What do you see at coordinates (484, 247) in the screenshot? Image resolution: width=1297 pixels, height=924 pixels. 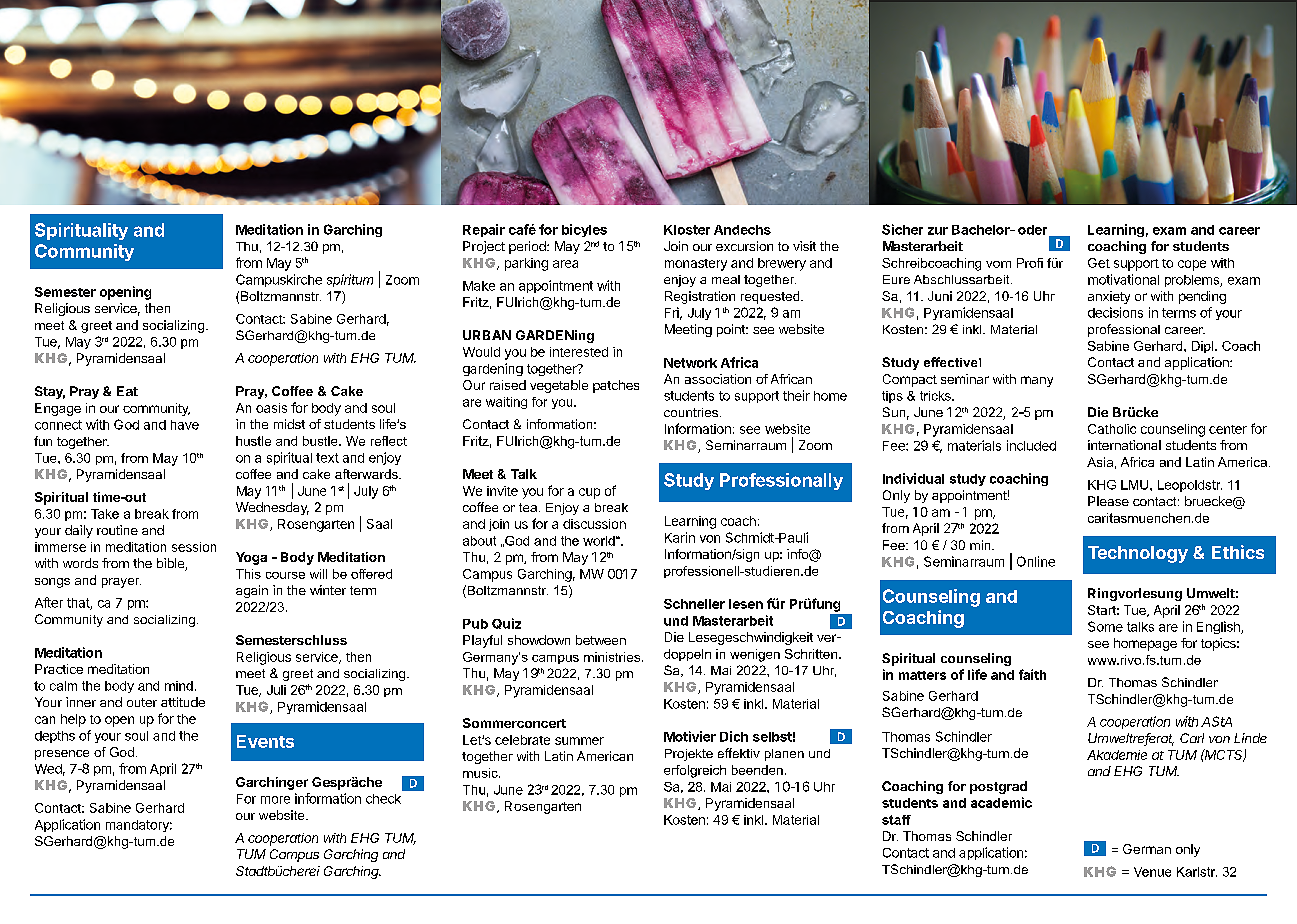 I see `Project` at bounding box center [484, 247].
